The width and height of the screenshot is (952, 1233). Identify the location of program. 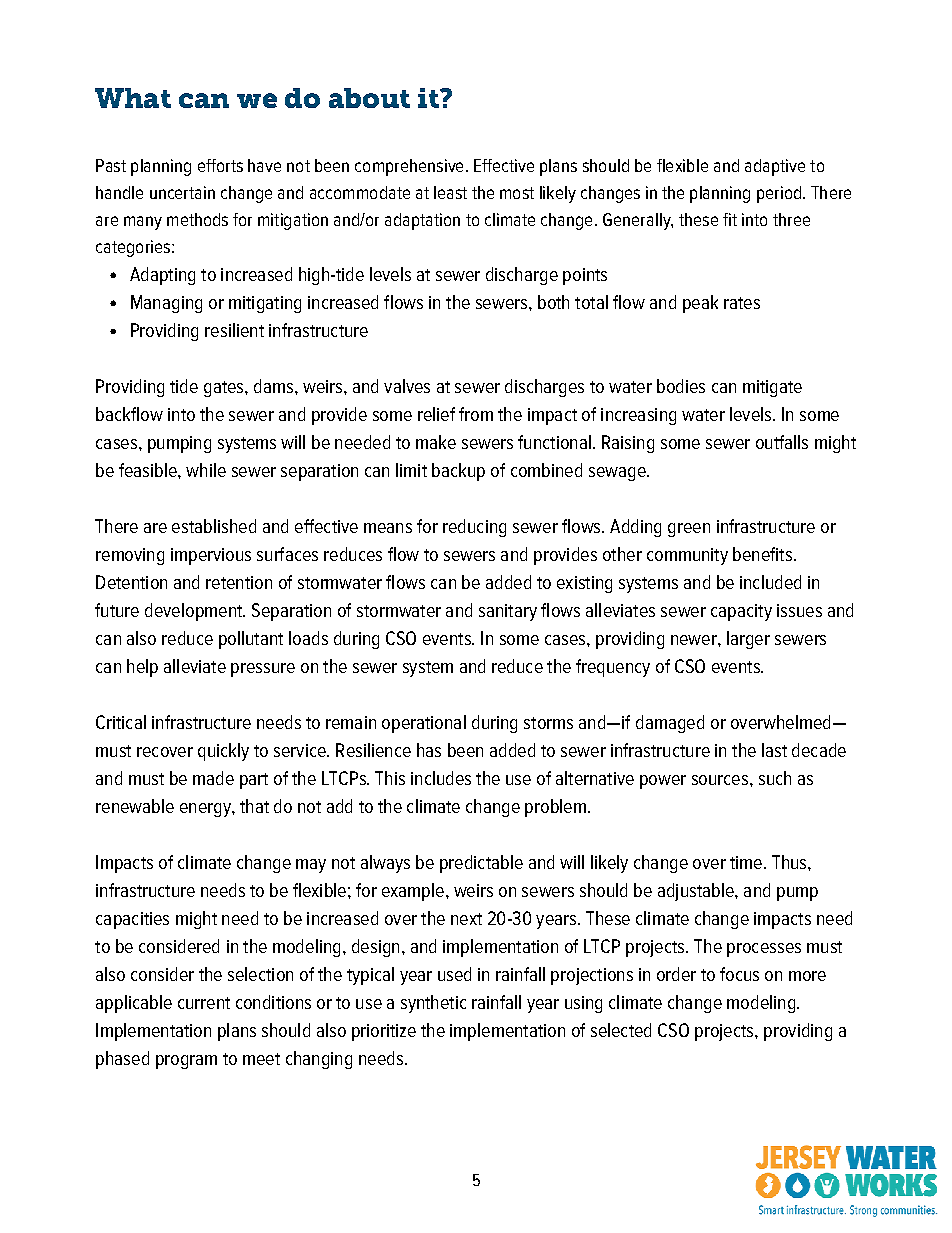
(186, 1062).
